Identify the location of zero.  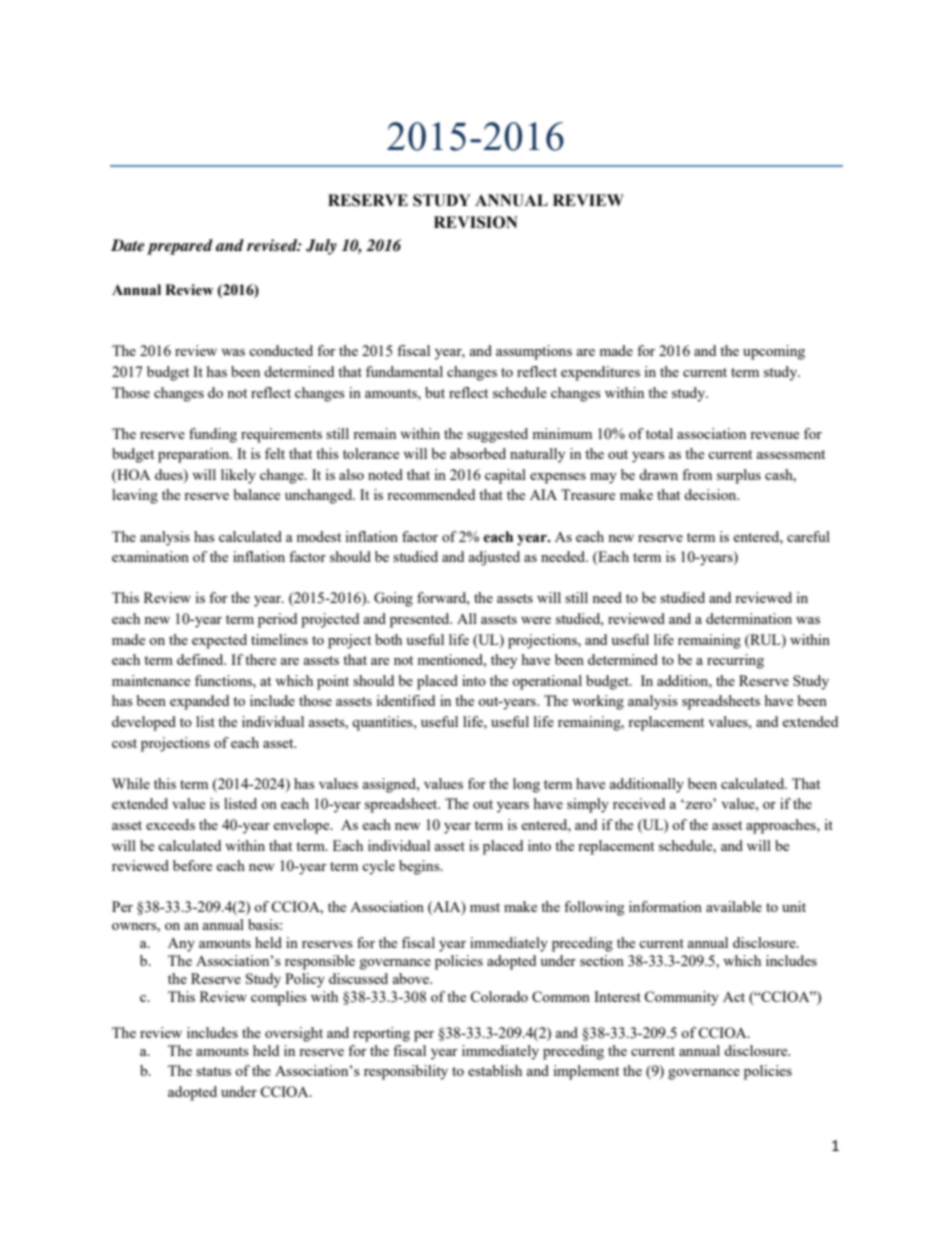
(697, 805).
